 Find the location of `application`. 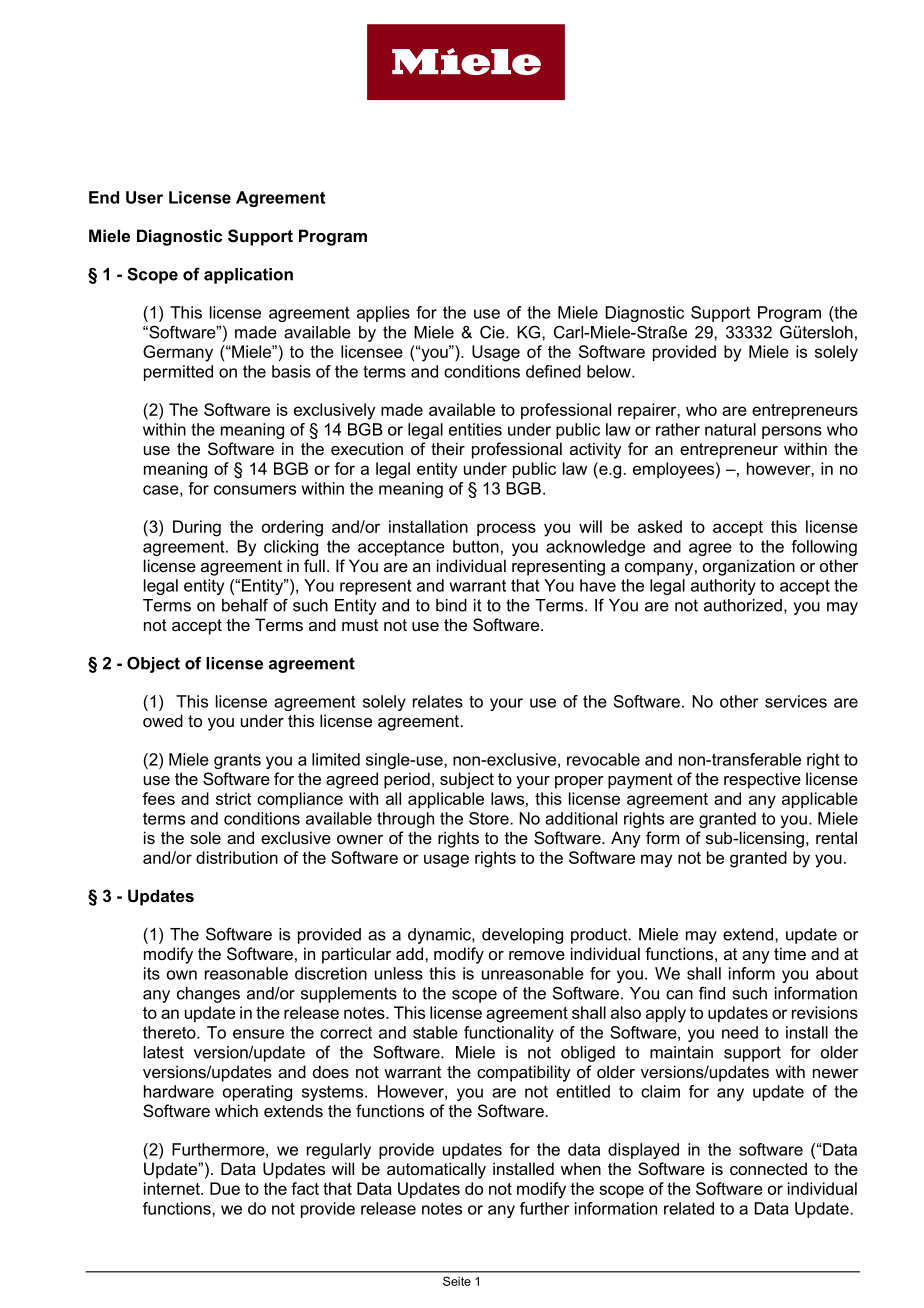

application is located at coordinates (248, 276).
